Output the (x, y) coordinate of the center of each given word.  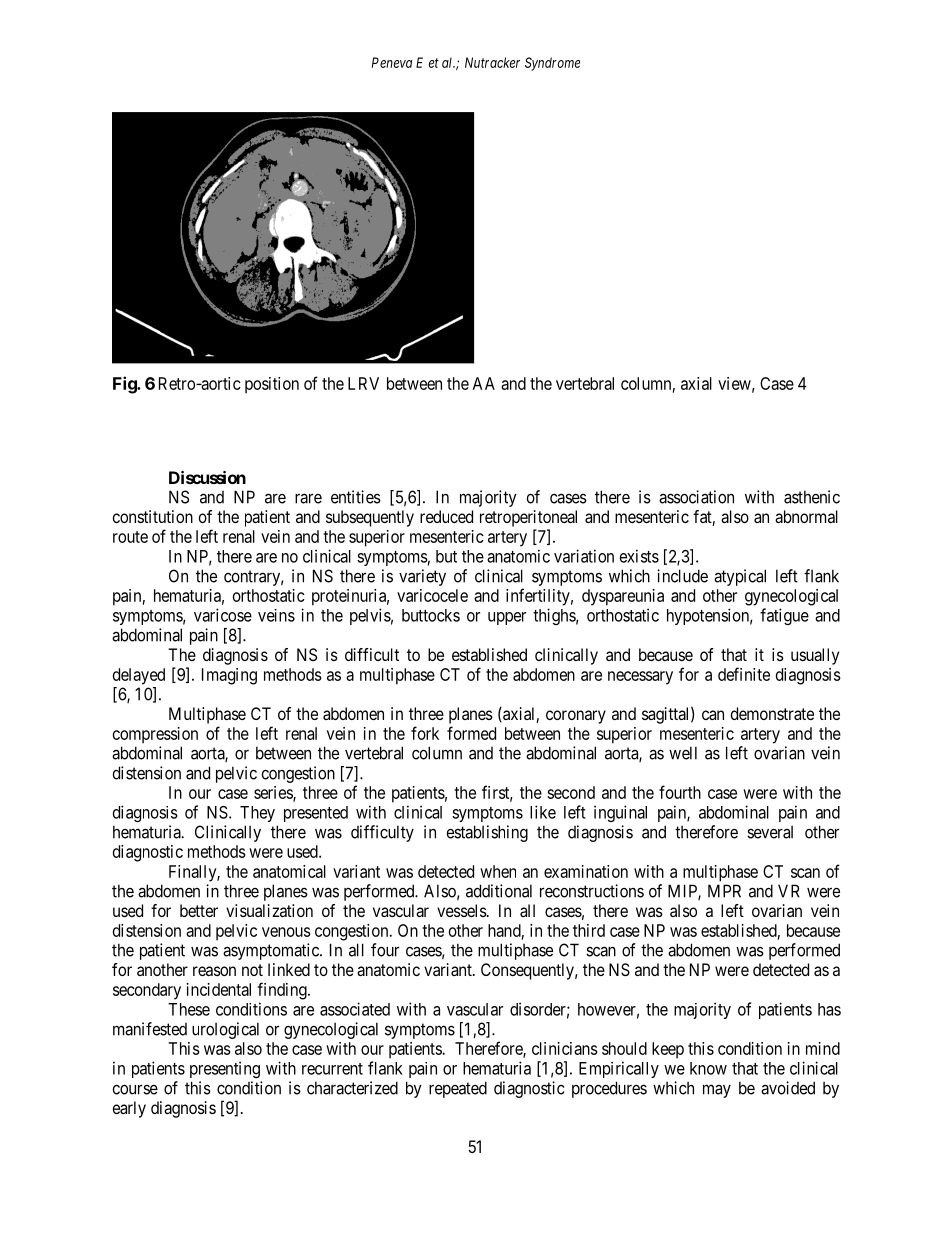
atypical (740, 577)
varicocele (432, 595)
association (696, 497)
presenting (225, 1069)
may (717, 1091)
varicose (223, 615)
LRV (363, 383)
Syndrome (552, 64)
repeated (458, 1089)
